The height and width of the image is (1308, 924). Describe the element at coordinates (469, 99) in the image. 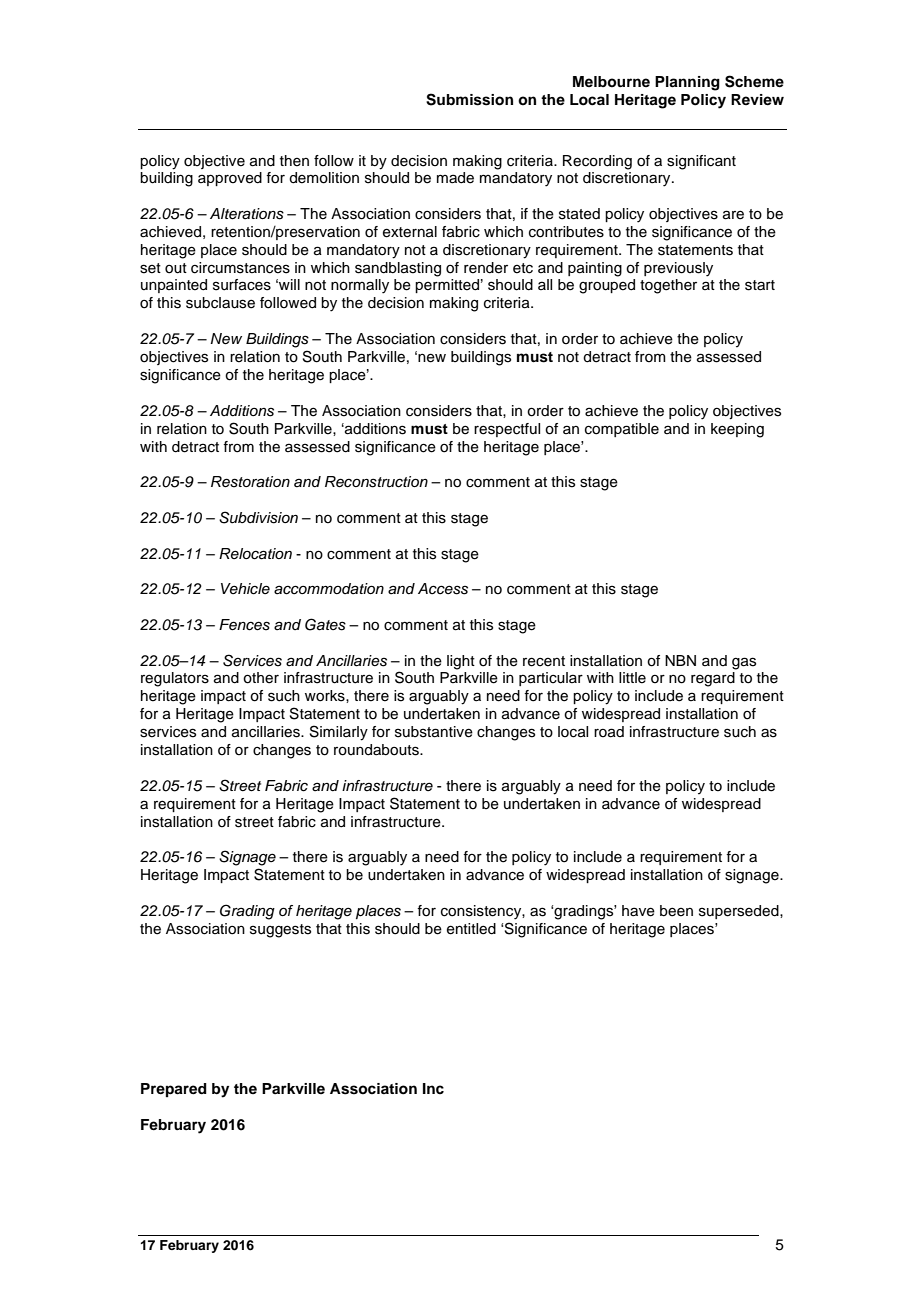

I see `Submission` at that location.
